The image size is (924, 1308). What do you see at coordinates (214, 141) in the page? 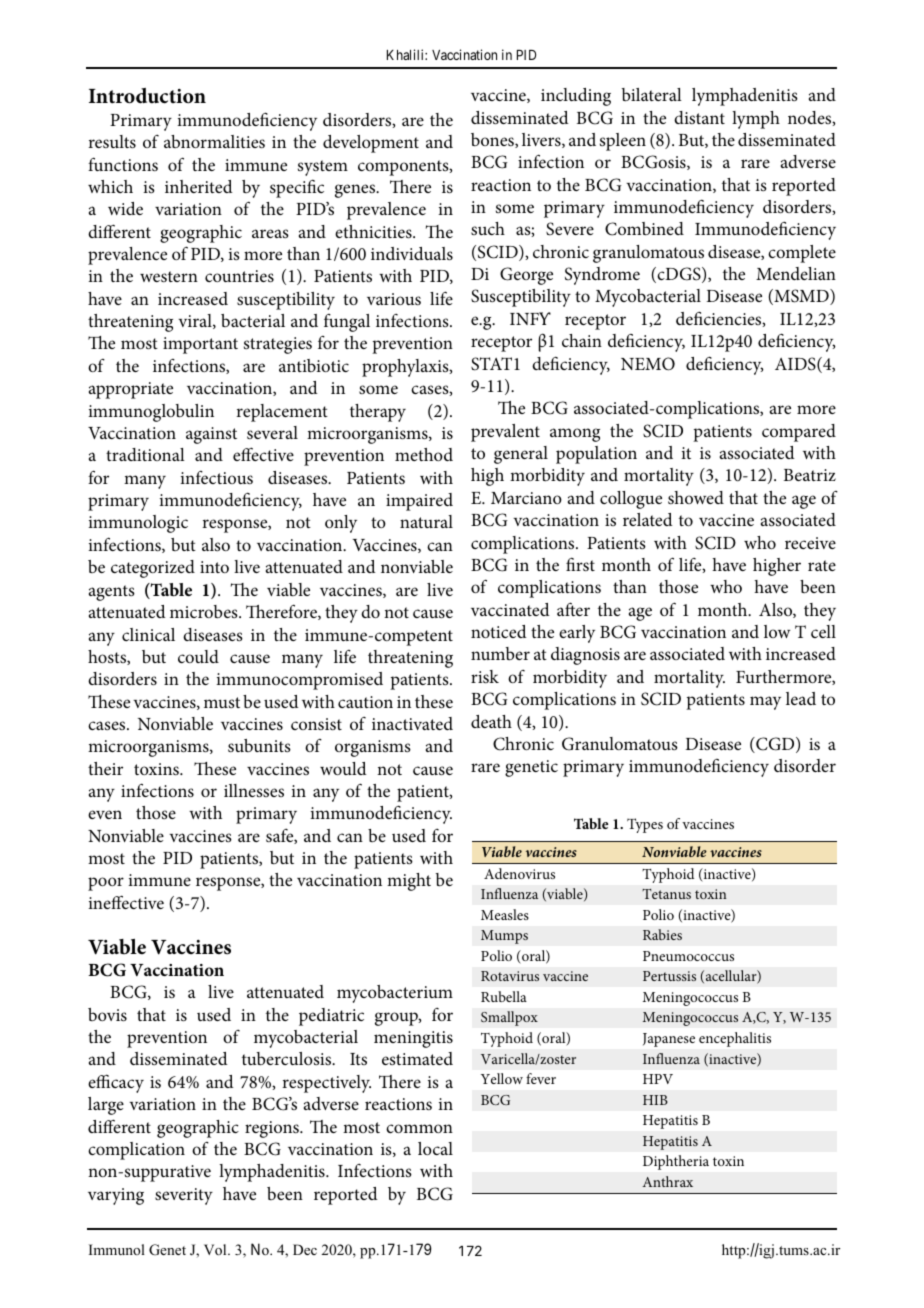
I see `abnormalities` at bounding box center [214, 141].
